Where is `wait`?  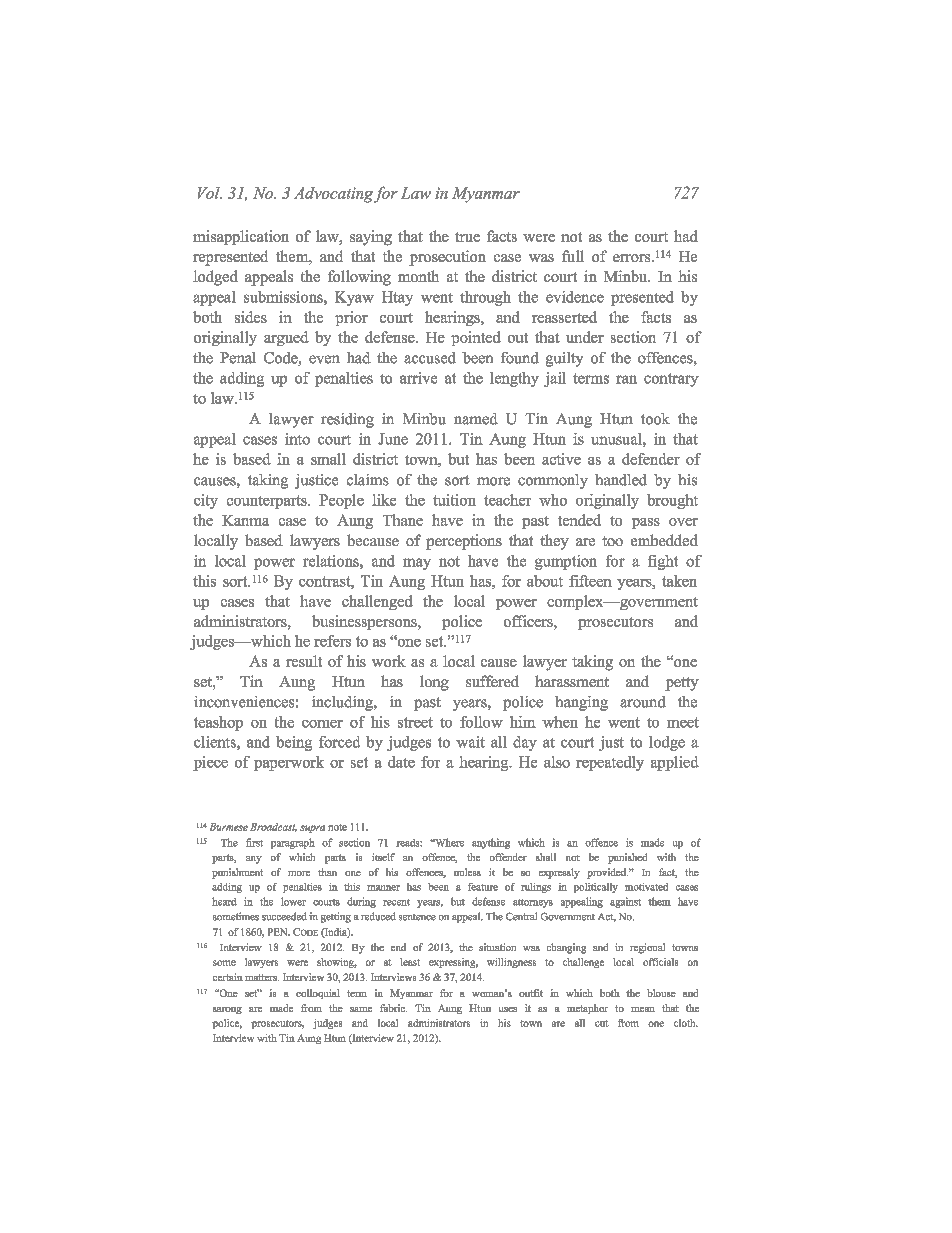 wait is located at coordinates (470, 742).
